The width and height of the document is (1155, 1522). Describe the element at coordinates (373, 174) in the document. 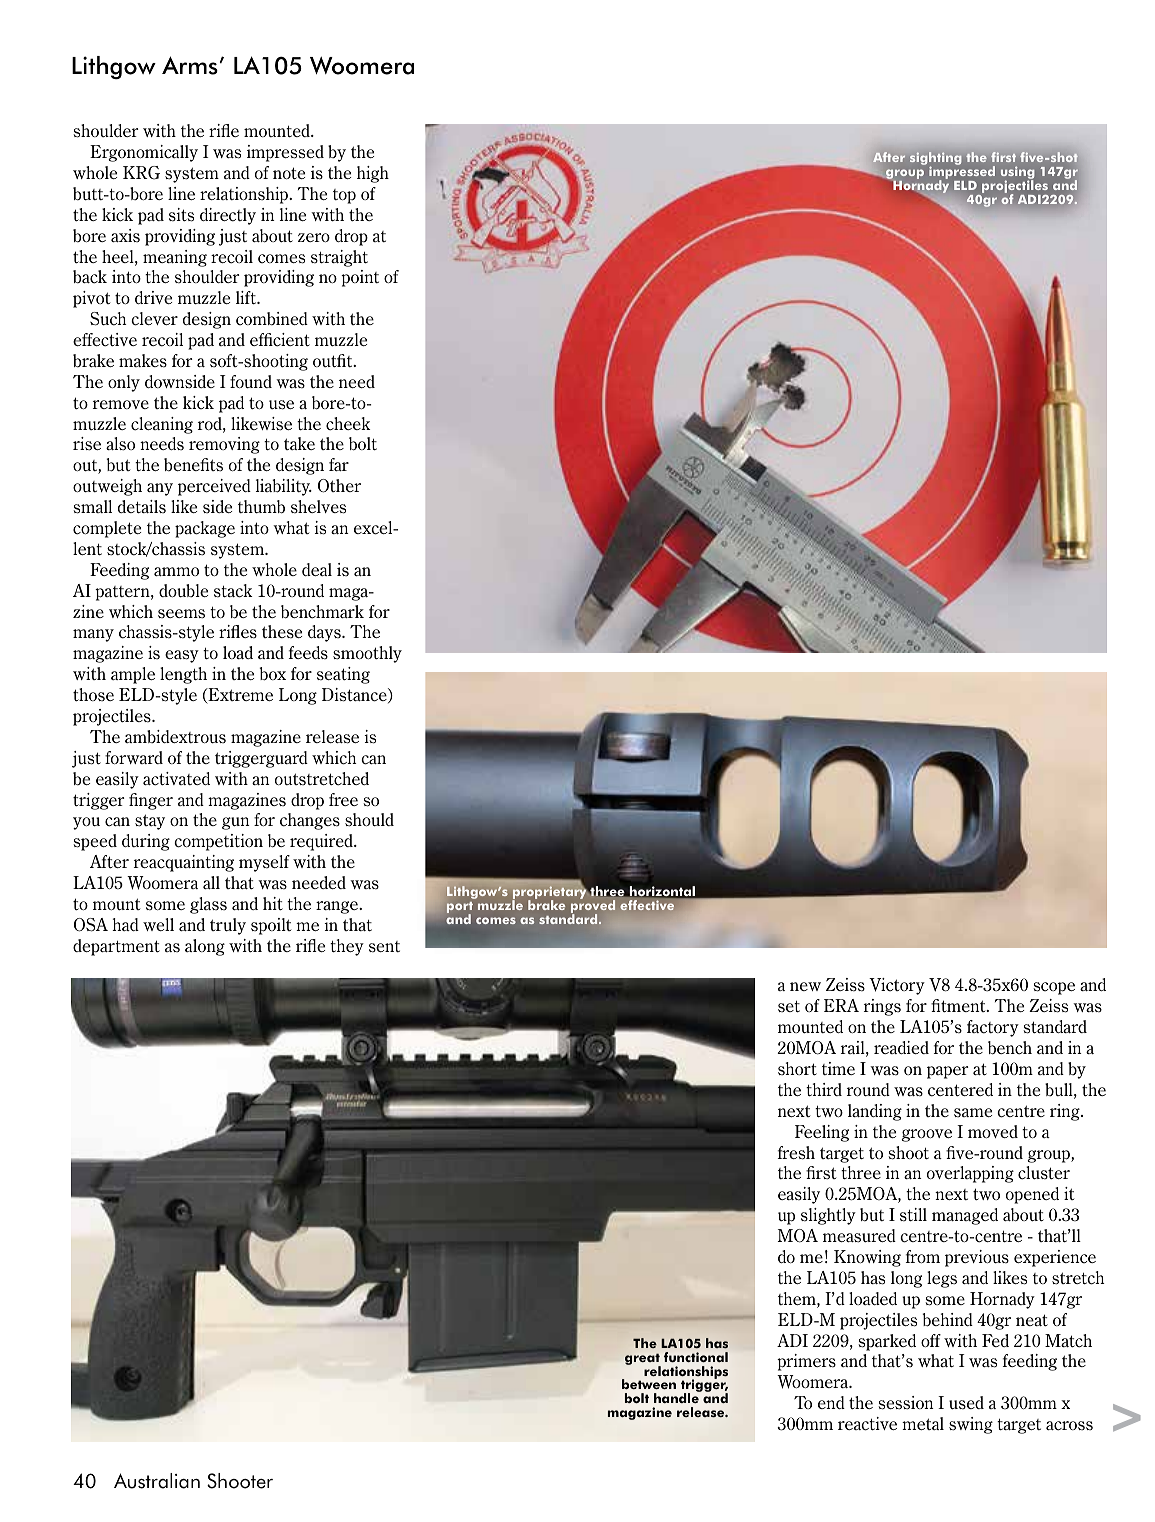

I see `high` at that location.
